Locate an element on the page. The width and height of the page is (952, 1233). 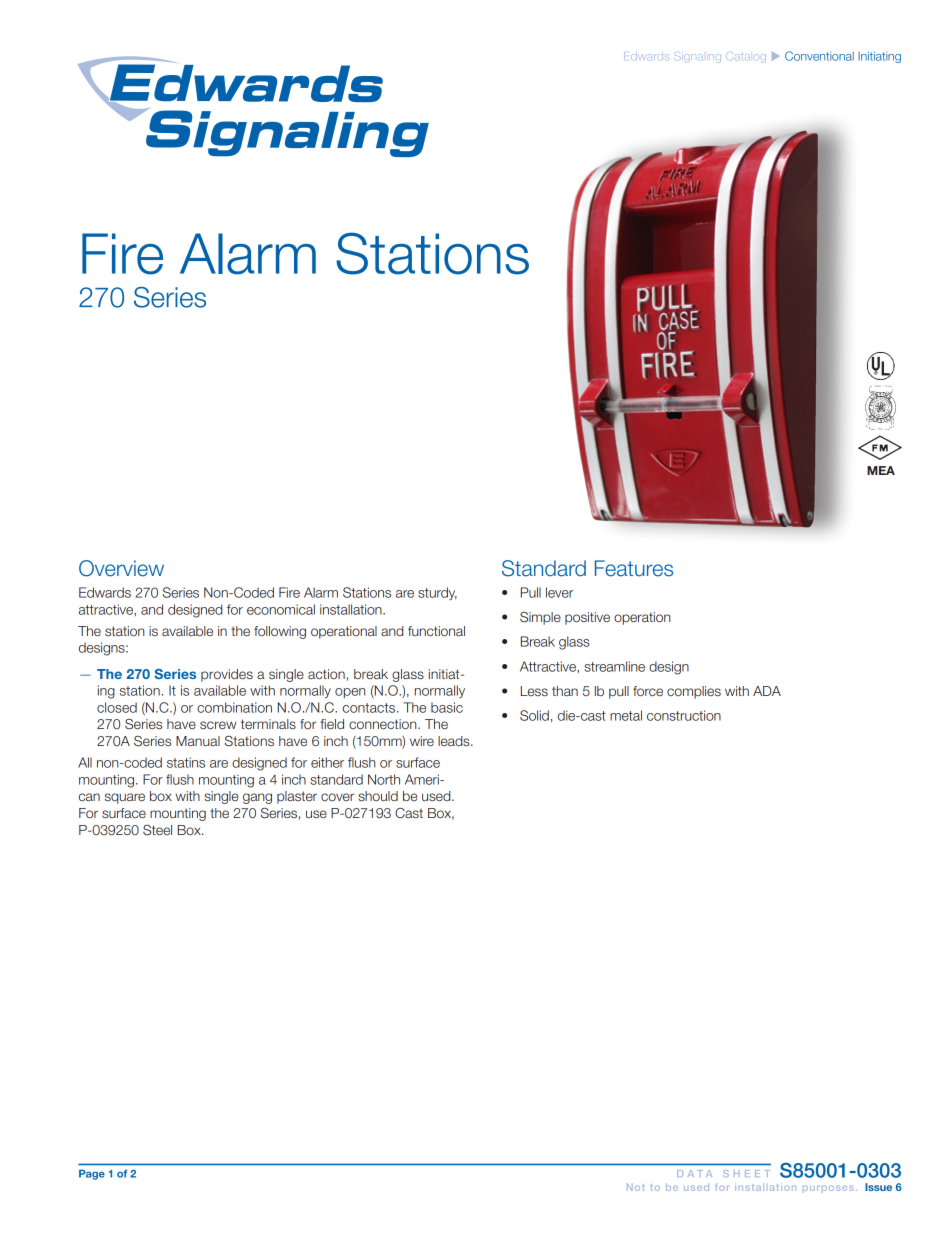
Catalog is located at coordinates (746, 57).
